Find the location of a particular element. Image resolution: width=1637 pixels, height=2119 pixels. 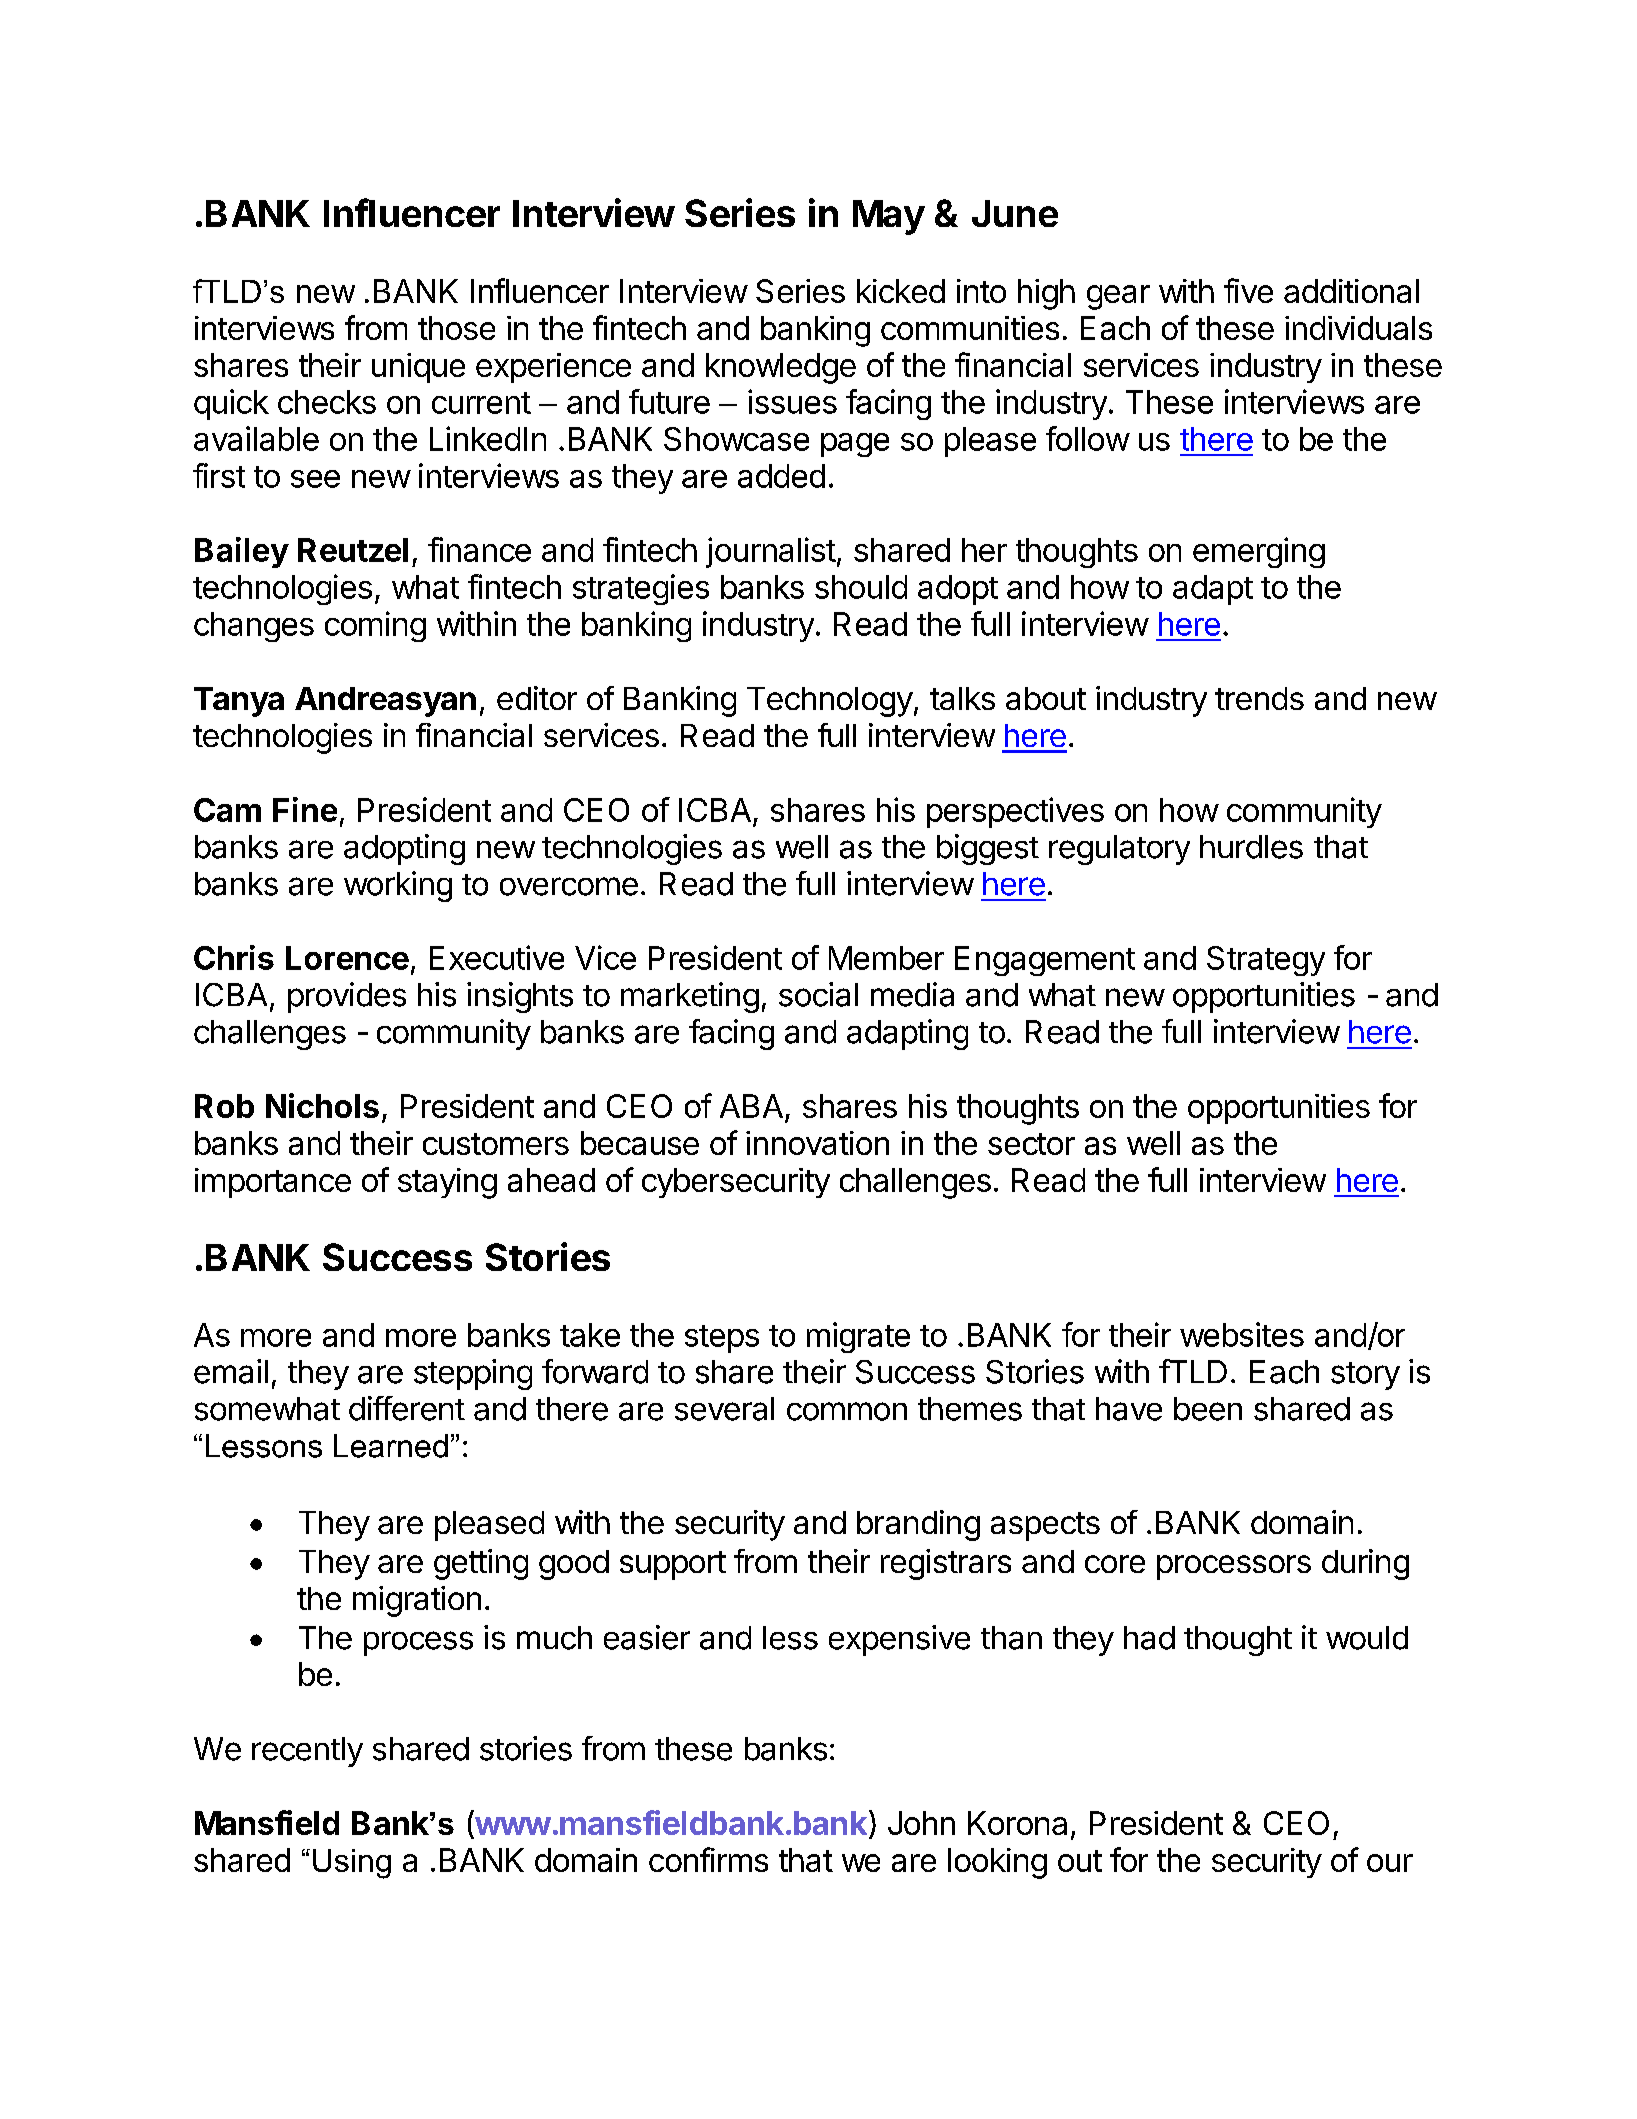

provides is located at coordinates (347, 997).
